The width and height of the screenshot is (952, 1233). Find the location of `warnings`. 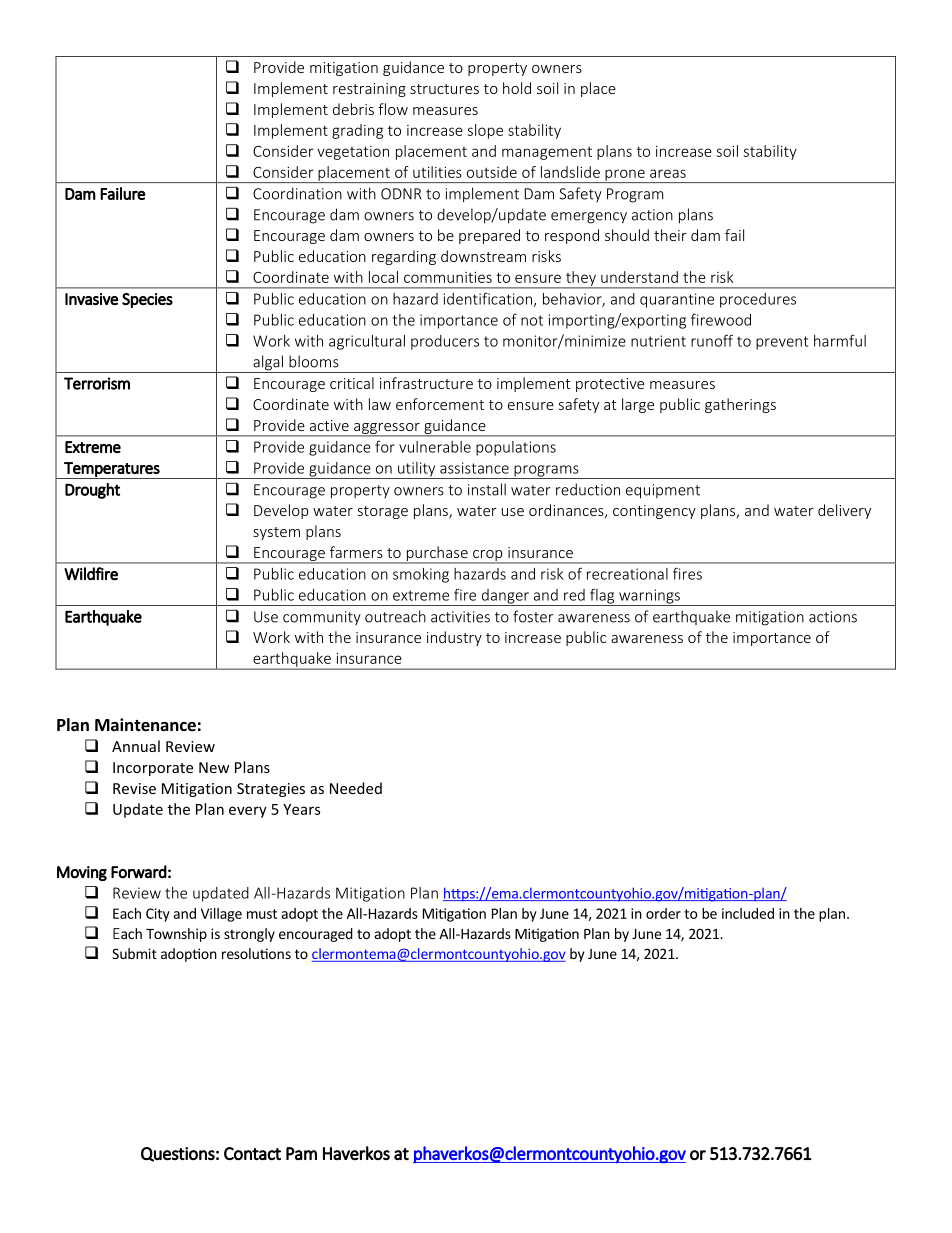

warnings is located at coordinates (649, 597).
